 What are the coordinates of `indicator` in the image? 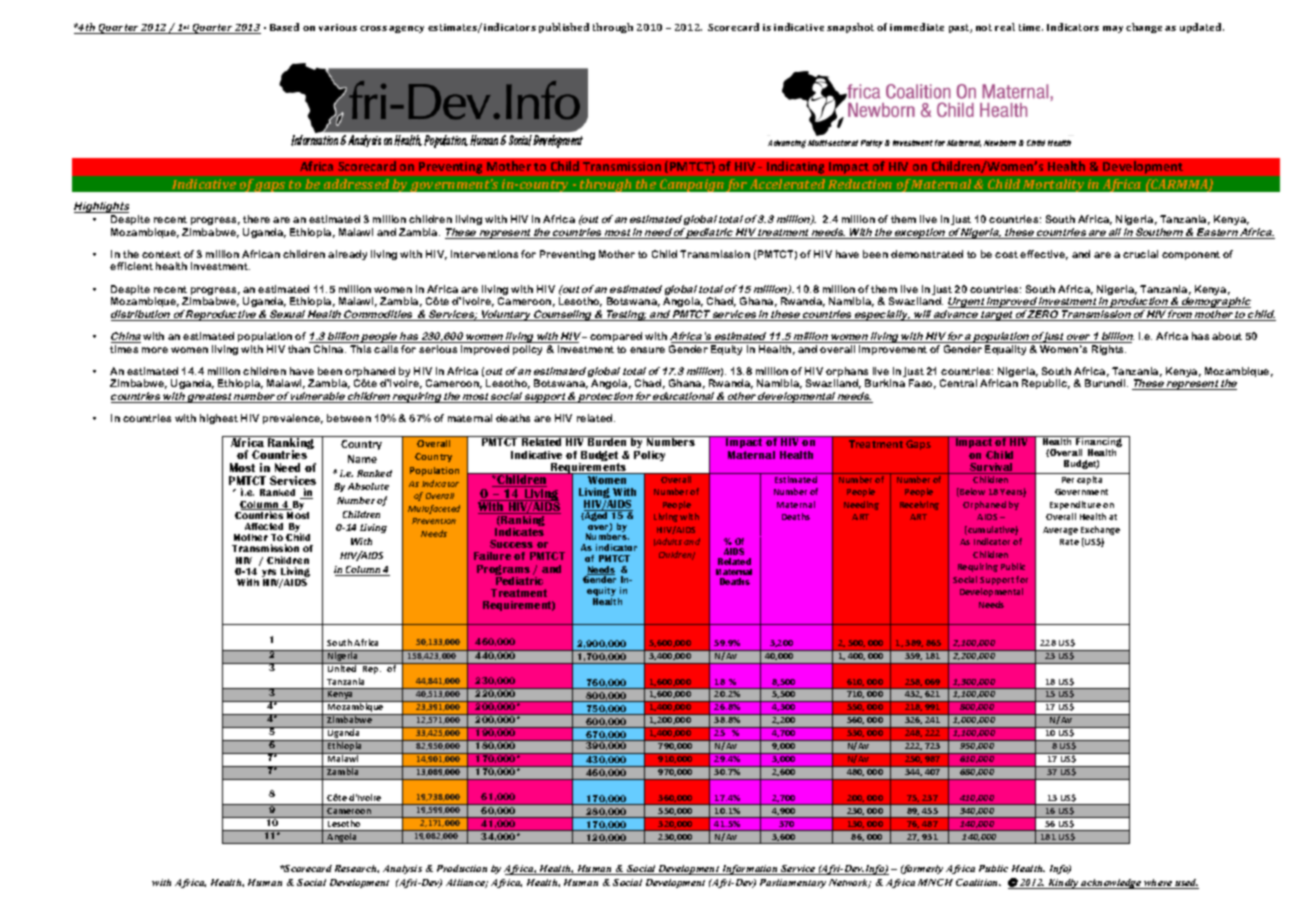 It's located at (616, 547).
